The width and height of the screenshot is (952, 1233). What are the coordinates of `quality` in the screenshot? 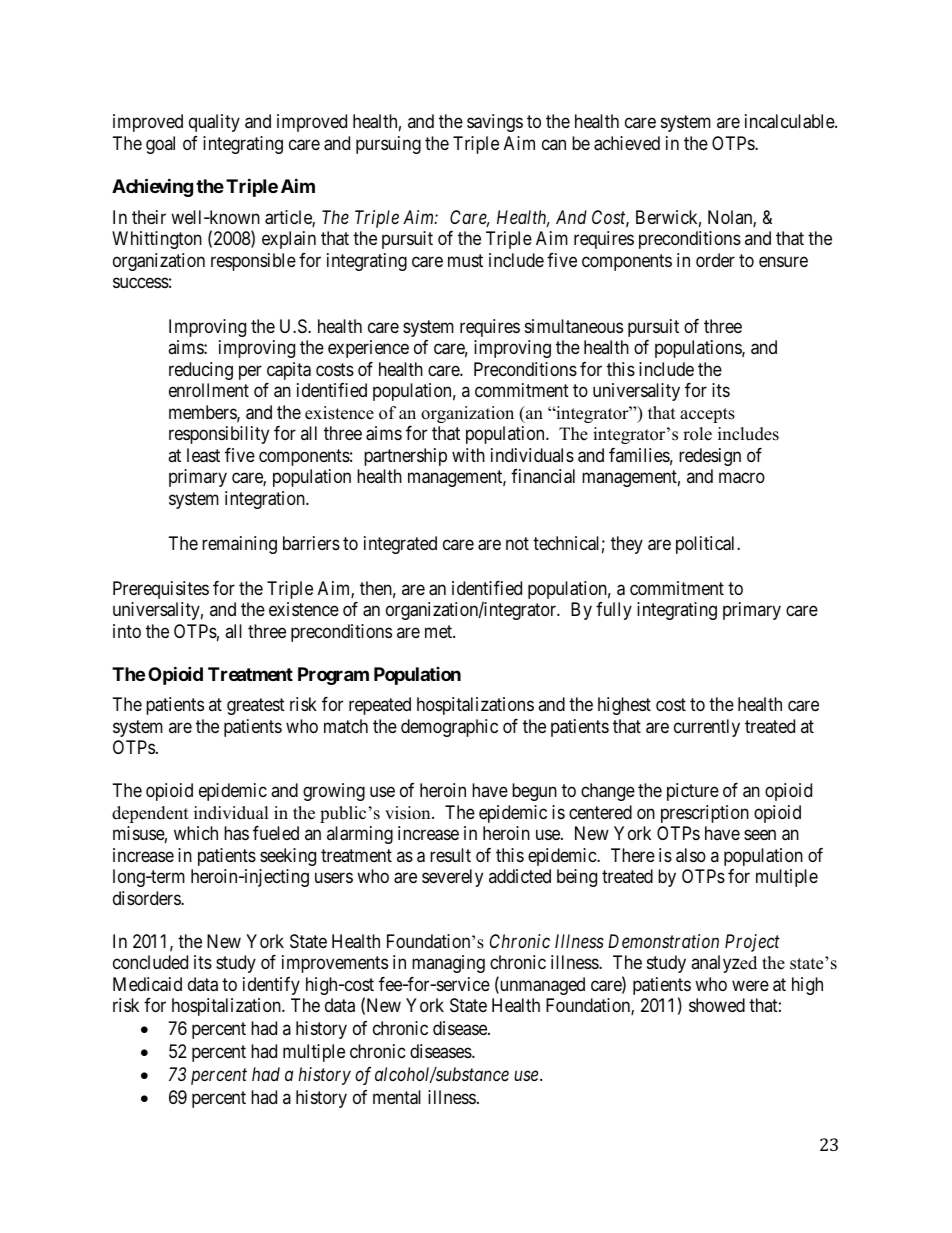 It's located at (214, 123).
